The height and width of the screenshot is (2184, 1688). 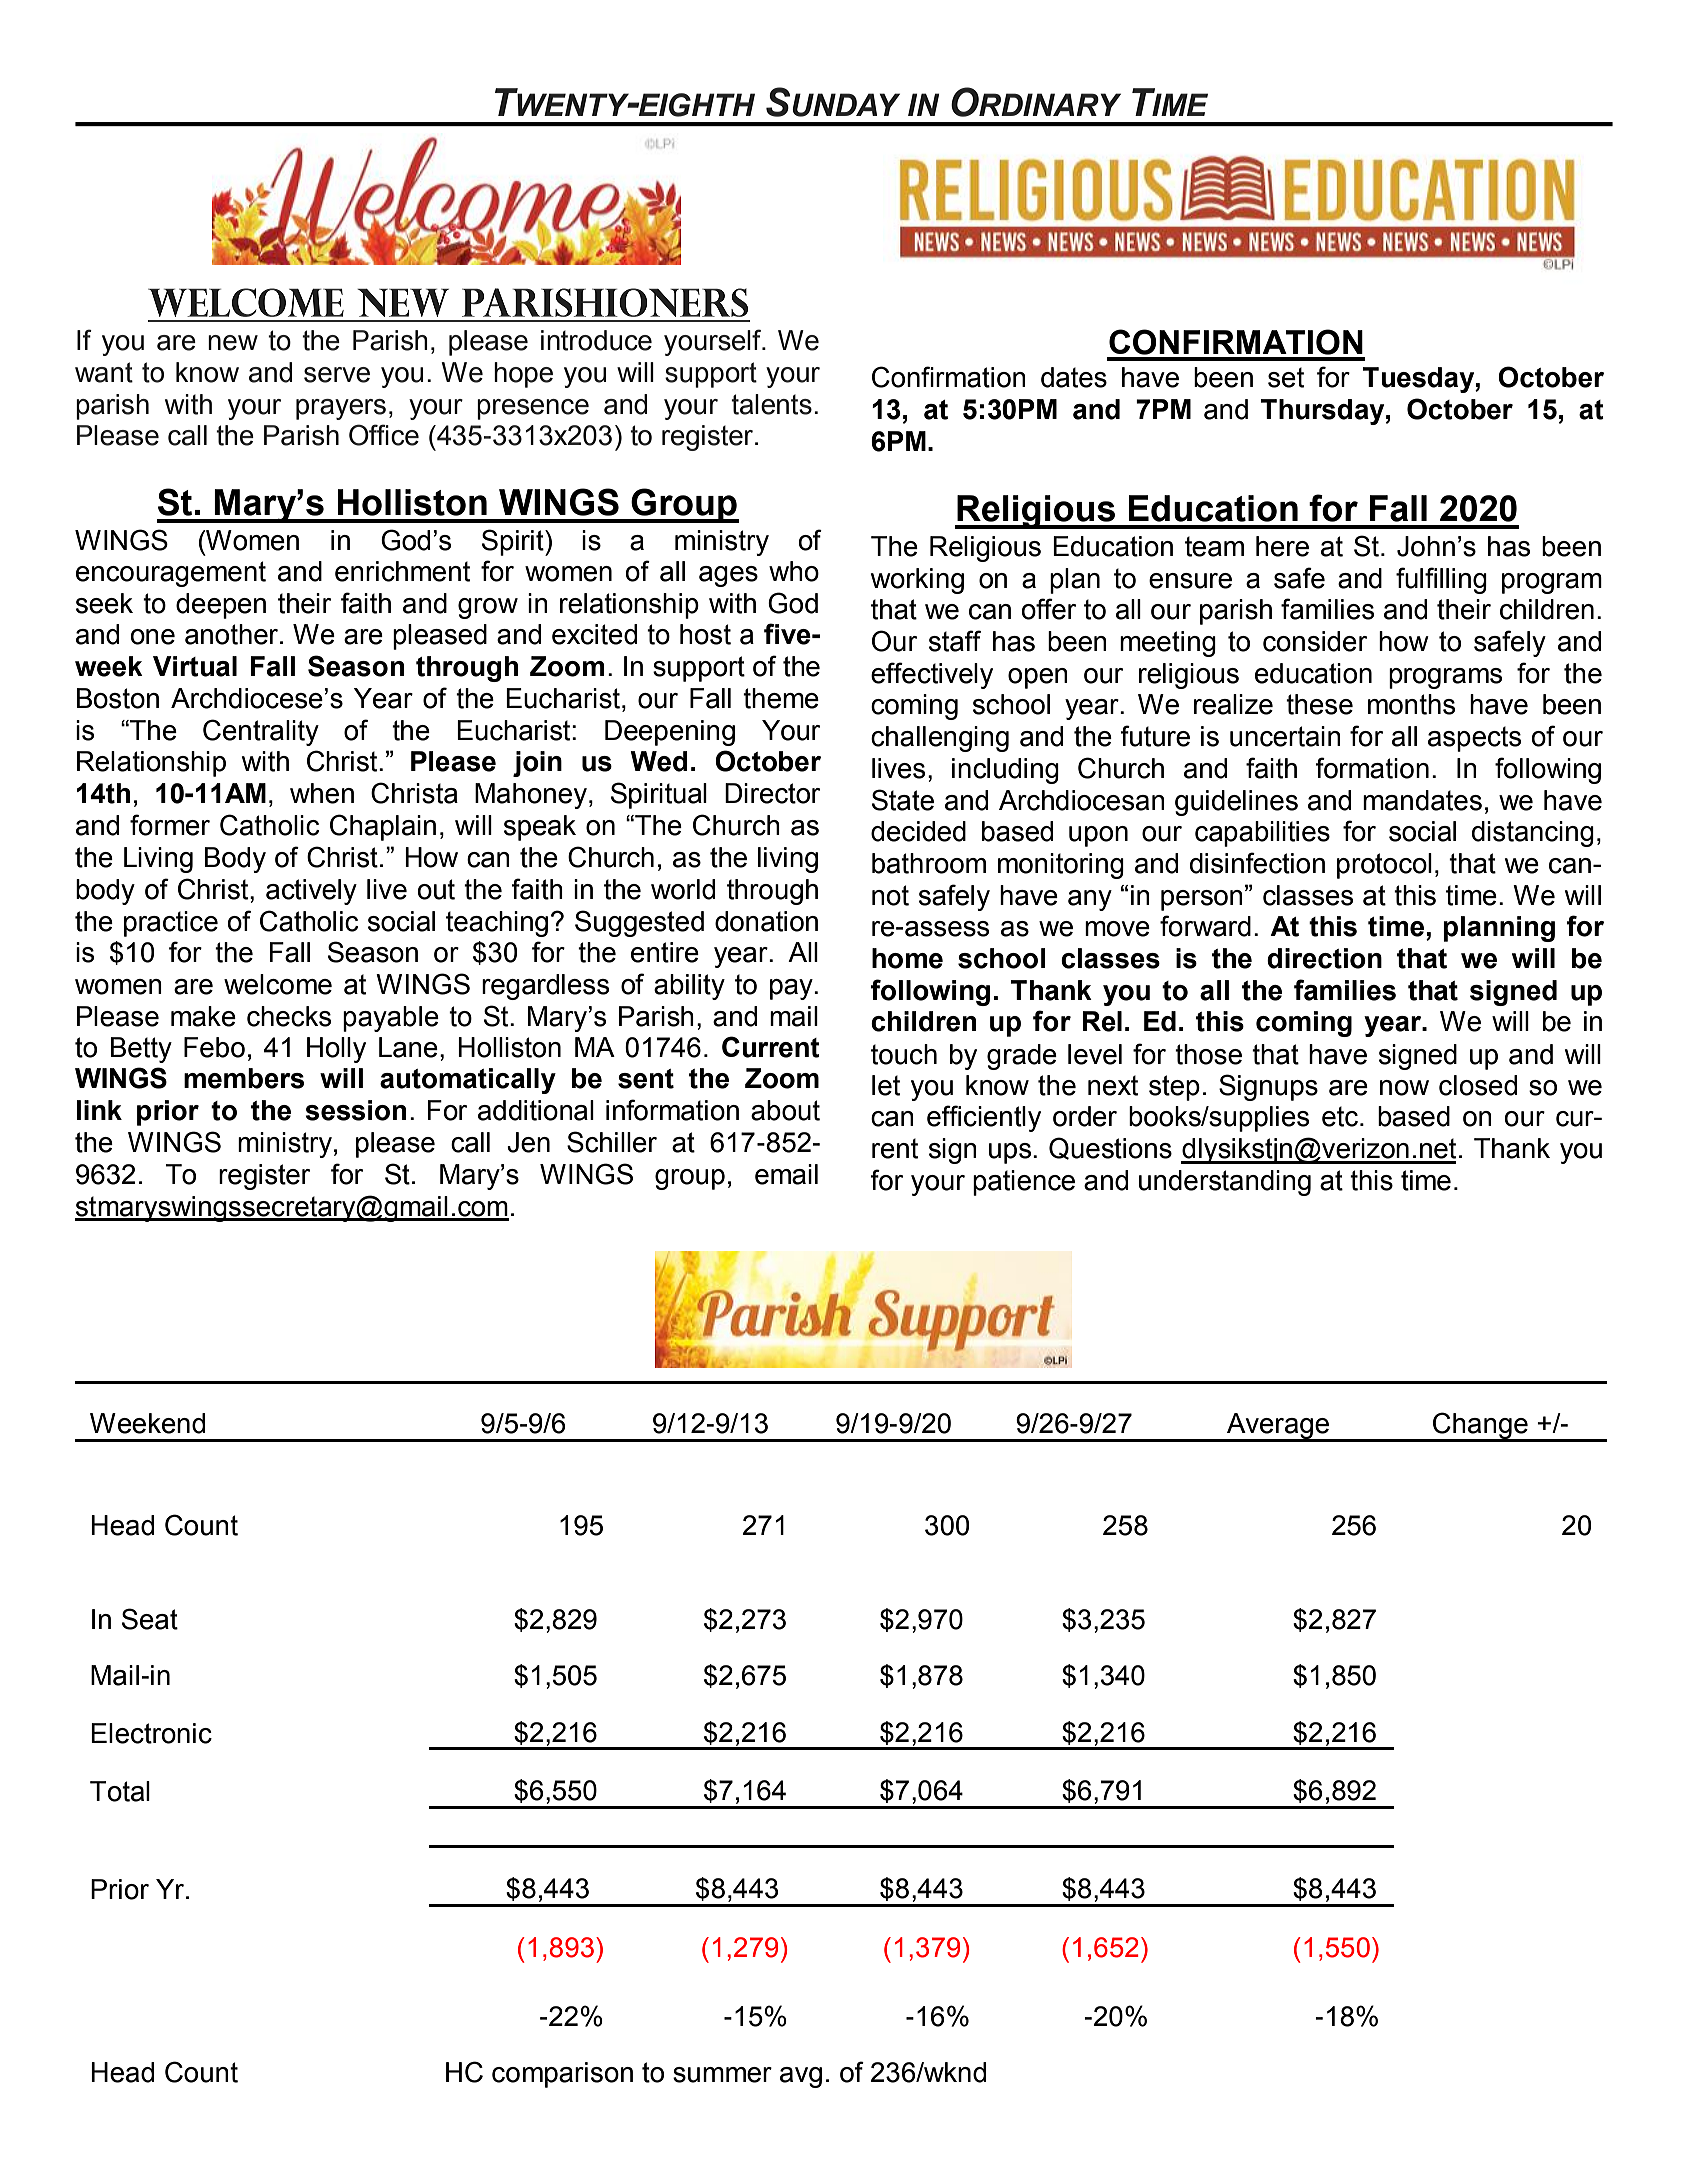 I want to click on Average, so click(x=1278, y=1427).
